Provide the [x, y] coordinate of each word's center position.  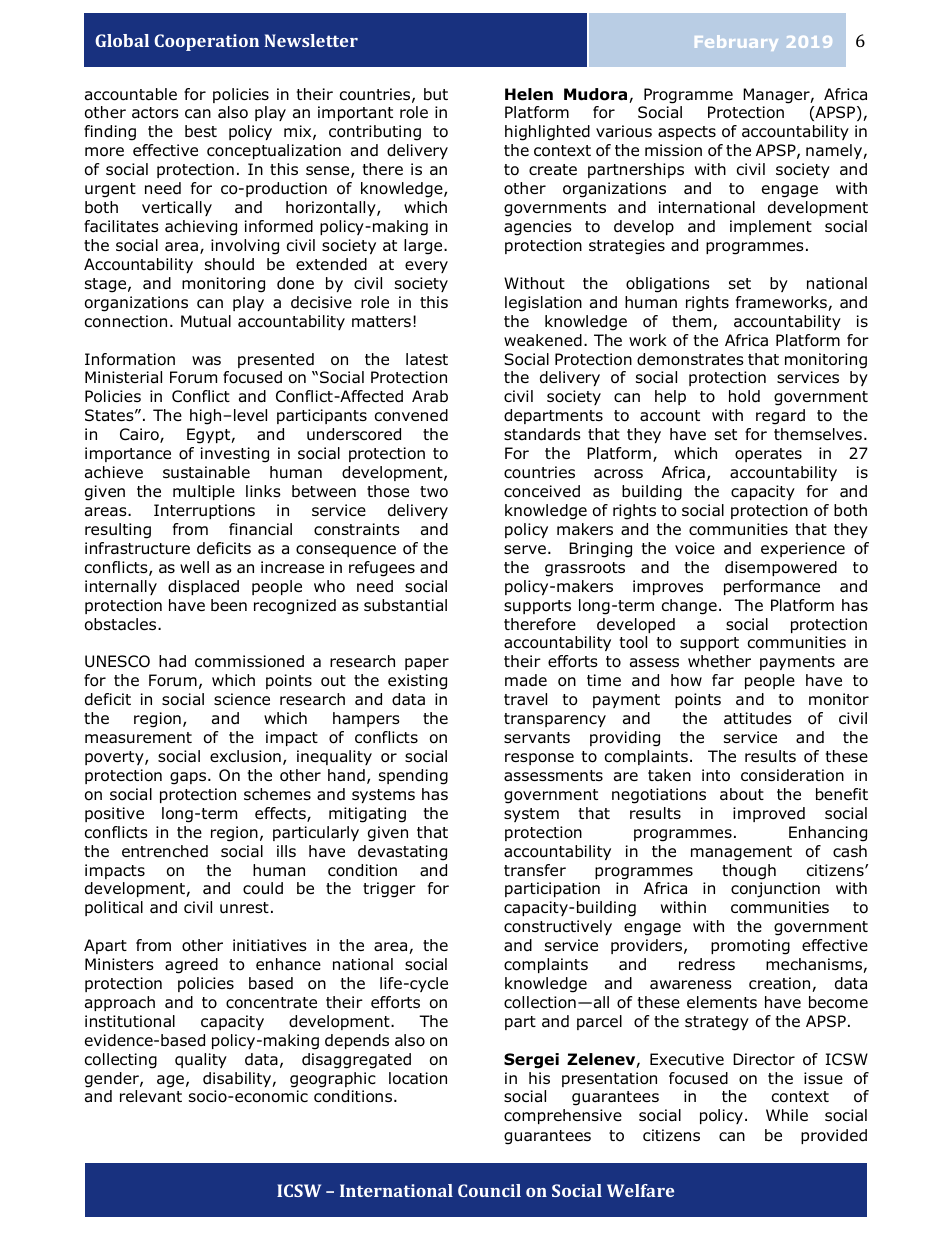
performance [772, 587]
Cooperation [206, 42]
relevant [151, 1096]
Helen [529, 94]
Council [489, 1190]
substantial [405, 605]
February [736, 43]
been [229, 605]
